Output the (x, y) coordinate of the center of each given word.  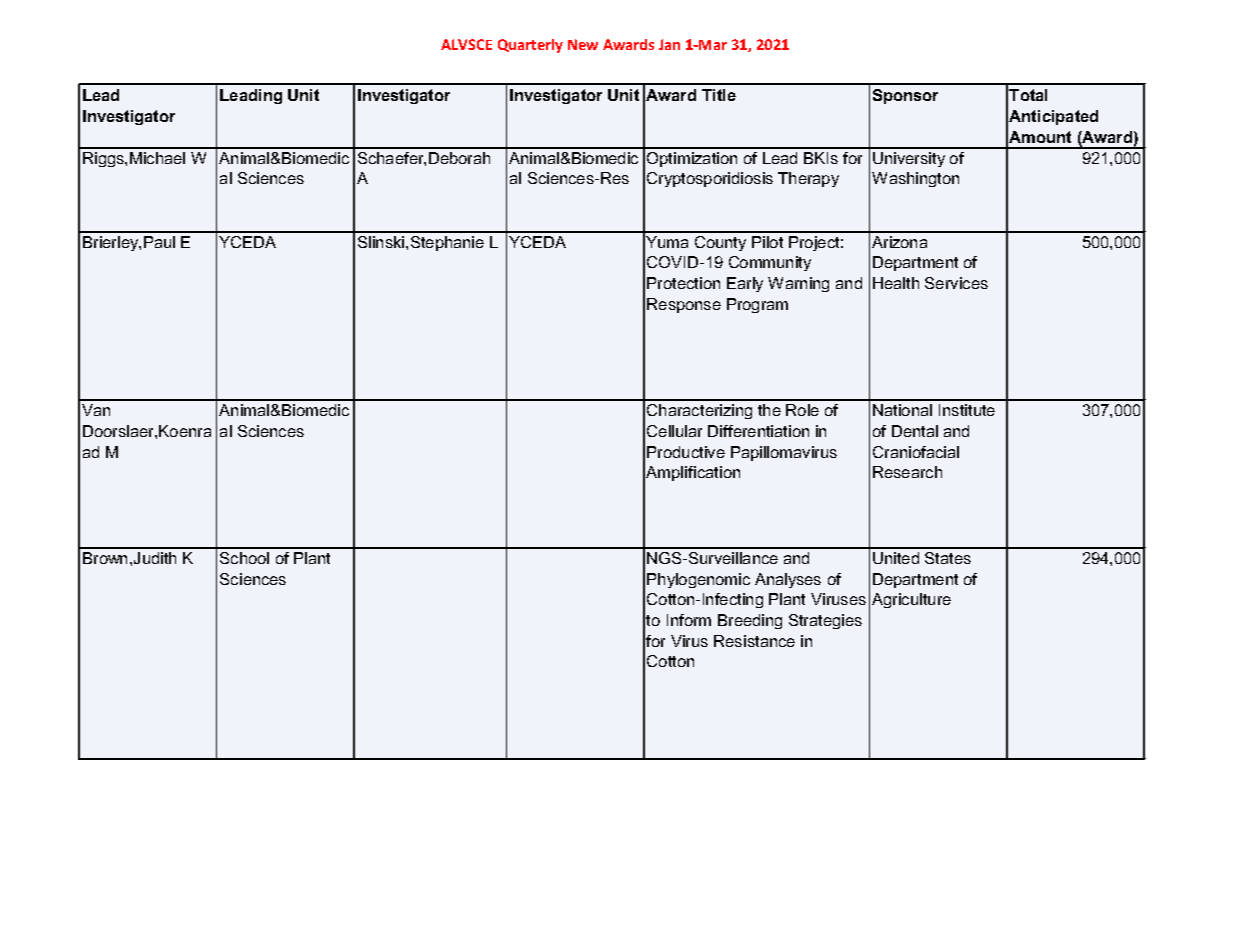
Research (907, 472)
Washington (915, 179)
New (583, 44)
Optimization (692, 159)
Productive (686, 452)
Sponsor (905, 96)
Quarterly (530, 46)
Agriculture (911, 600)
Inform (689, 620)
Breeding (750, 621)
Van (96, 410)
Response (684, 305)
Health (896, 283)
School (244, 558)
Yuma (667, 242)
